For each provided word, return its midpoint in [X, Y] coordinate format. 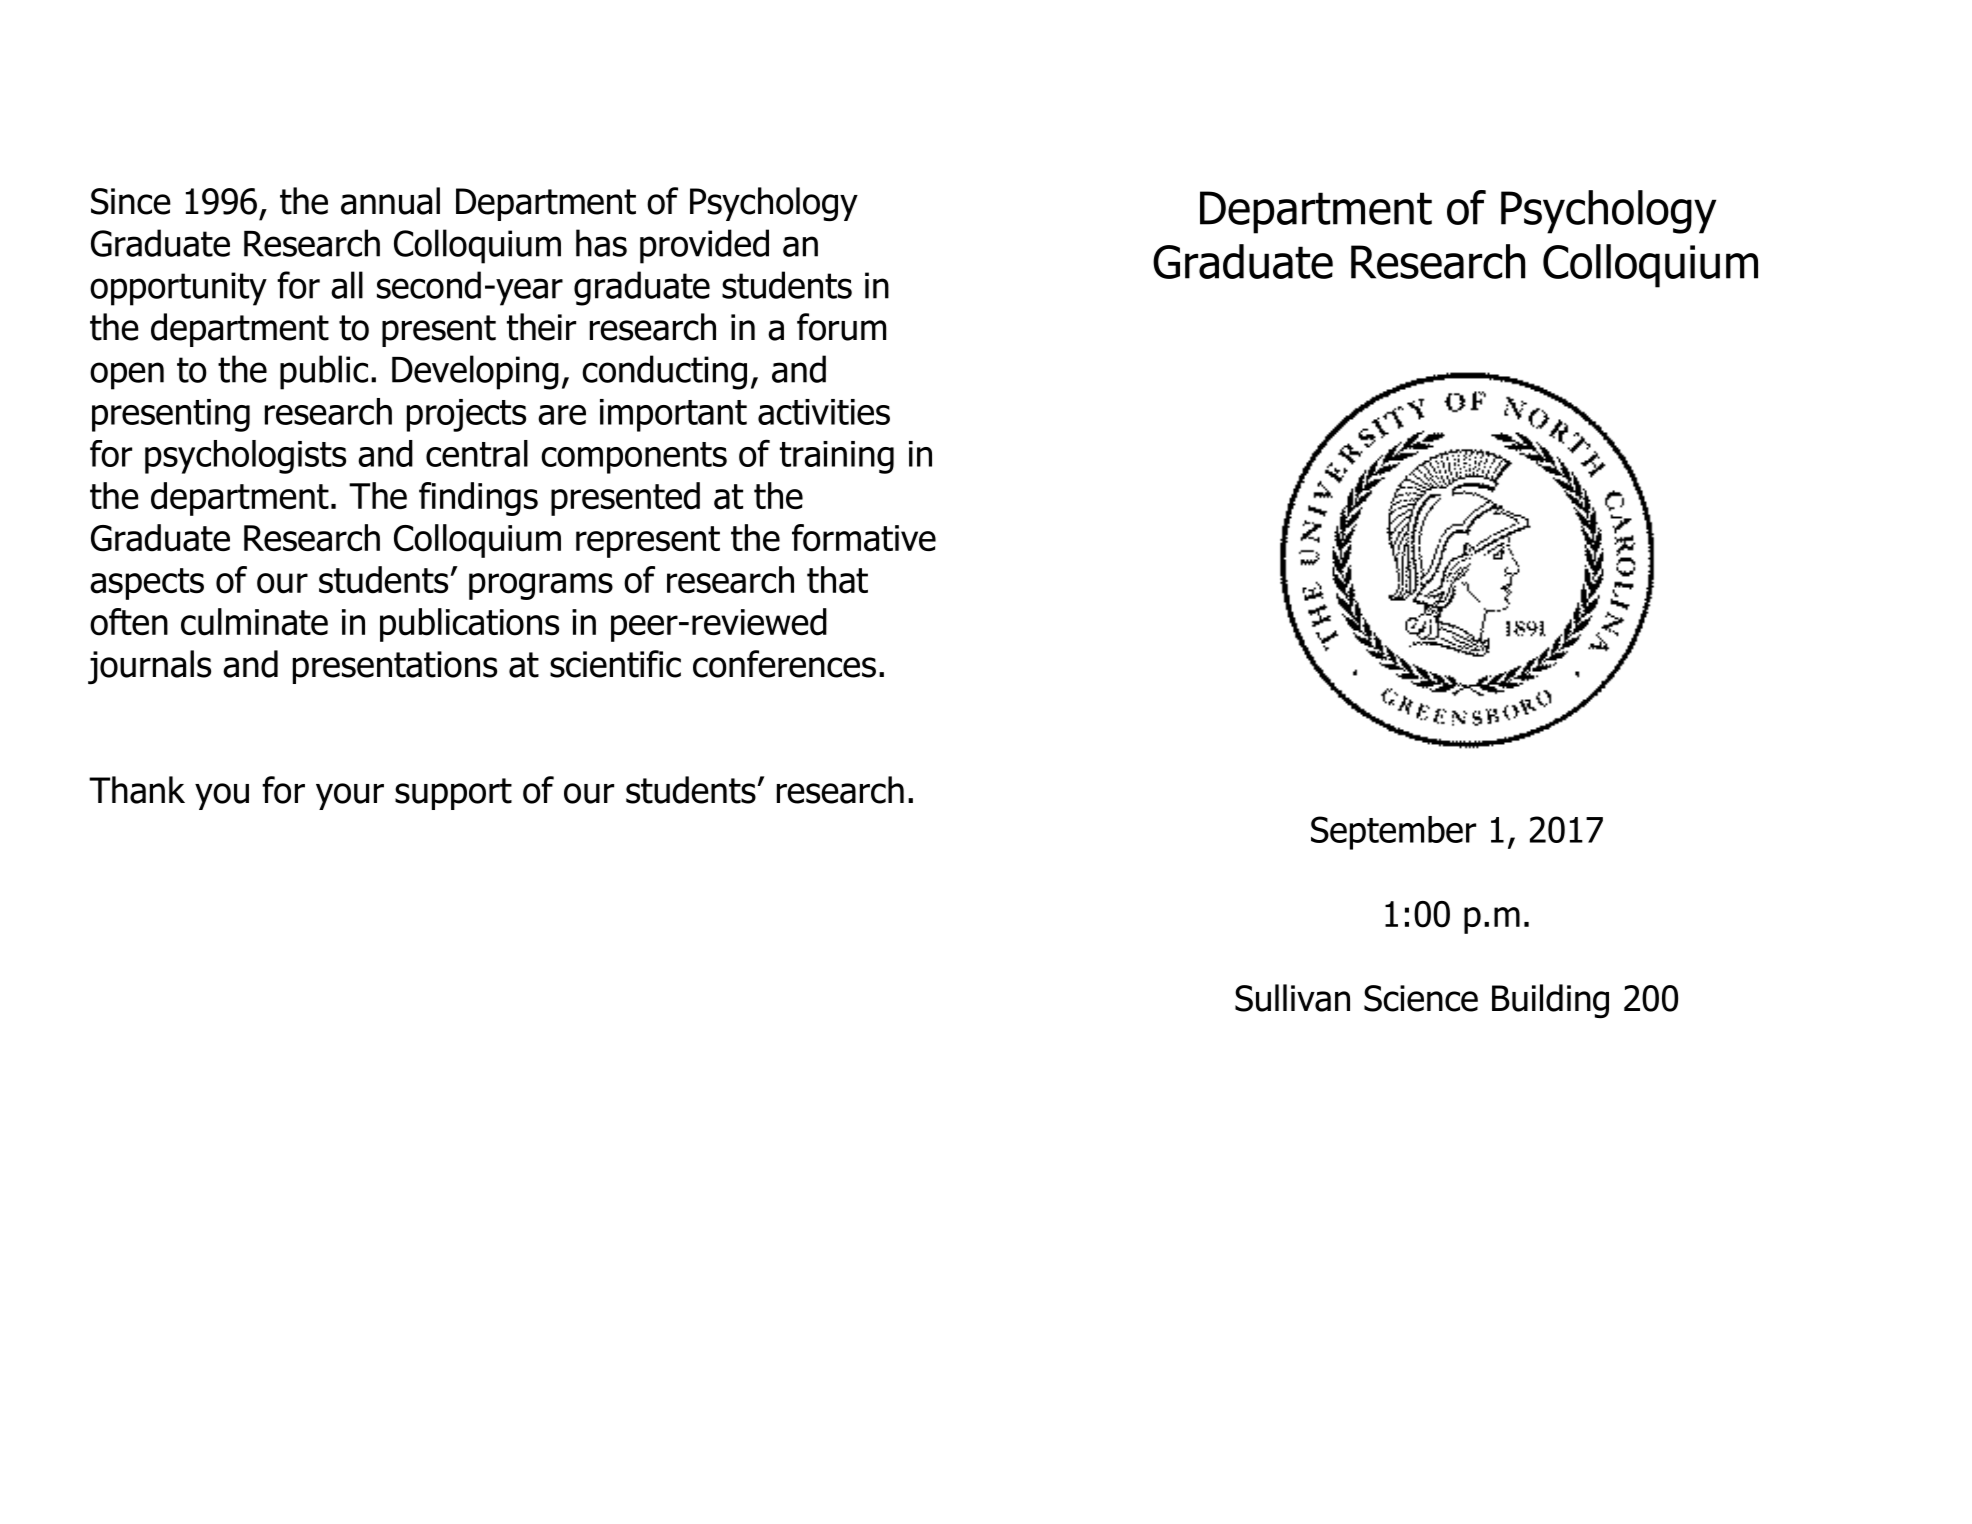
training [837, 457]
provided [704, 246]
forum [841, 327]
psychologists [245, 457]
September [1393, 833]
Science [1421, 998]
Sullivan [1292, 998]
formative [864, 538]
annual [390, 201]
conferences [784, 664]
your [350, 796]
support [453, 794]
